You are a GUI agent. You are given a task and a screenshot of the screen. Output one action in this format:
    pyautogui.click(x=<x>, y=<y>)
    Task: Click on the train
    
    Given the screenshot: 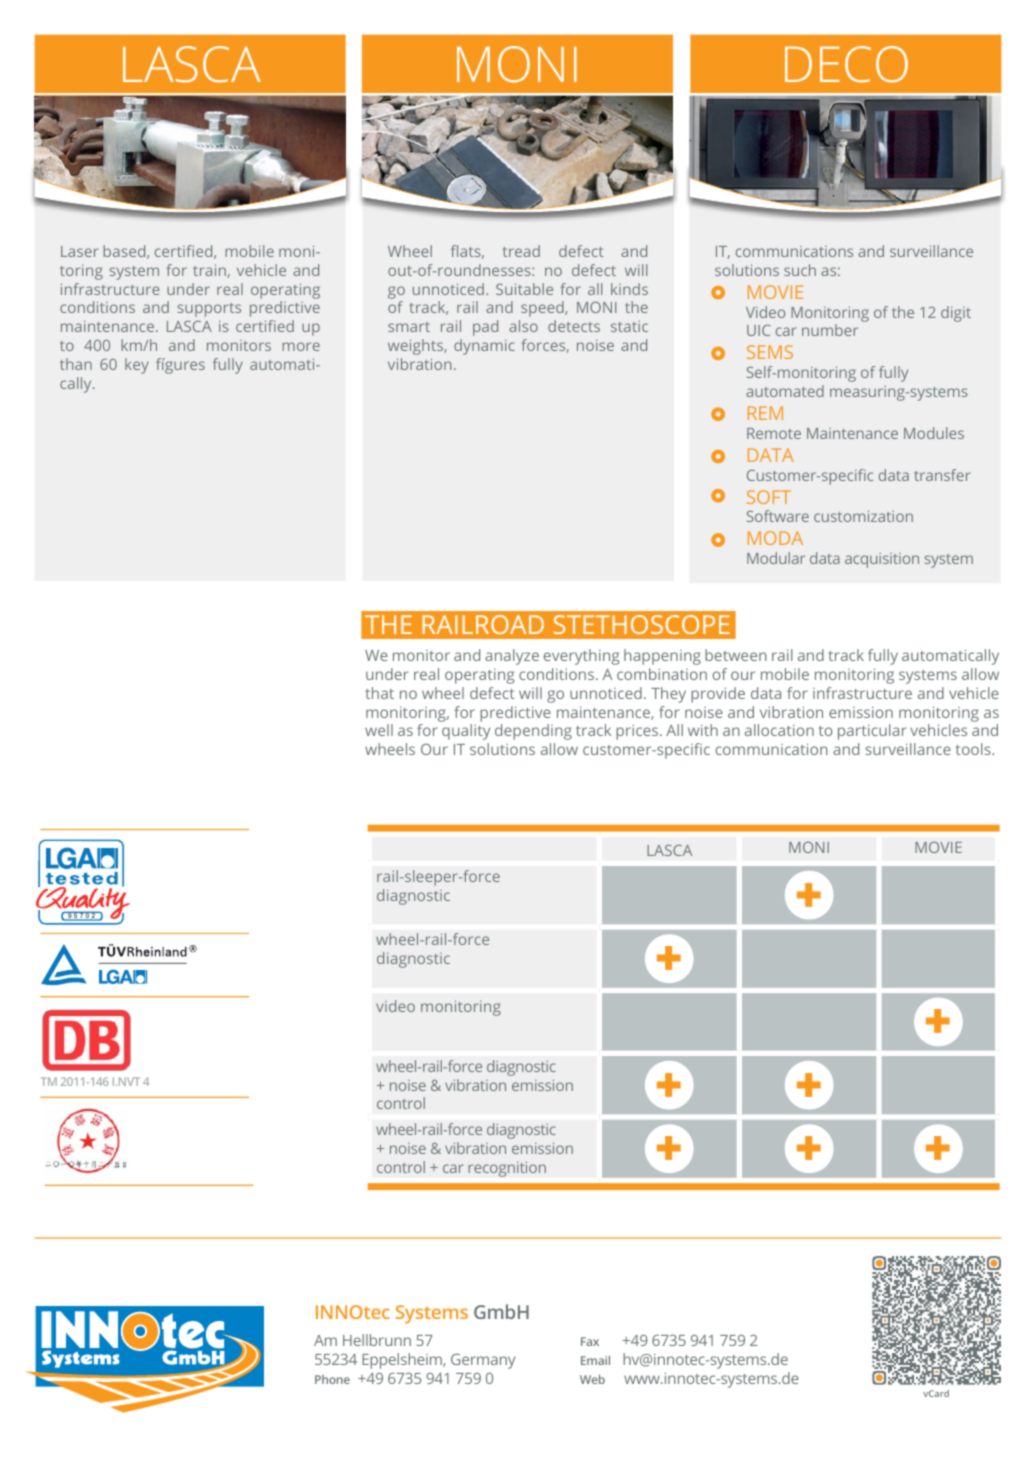 What is the action you would take?
    pyautogui.click(x=210, y=271)
